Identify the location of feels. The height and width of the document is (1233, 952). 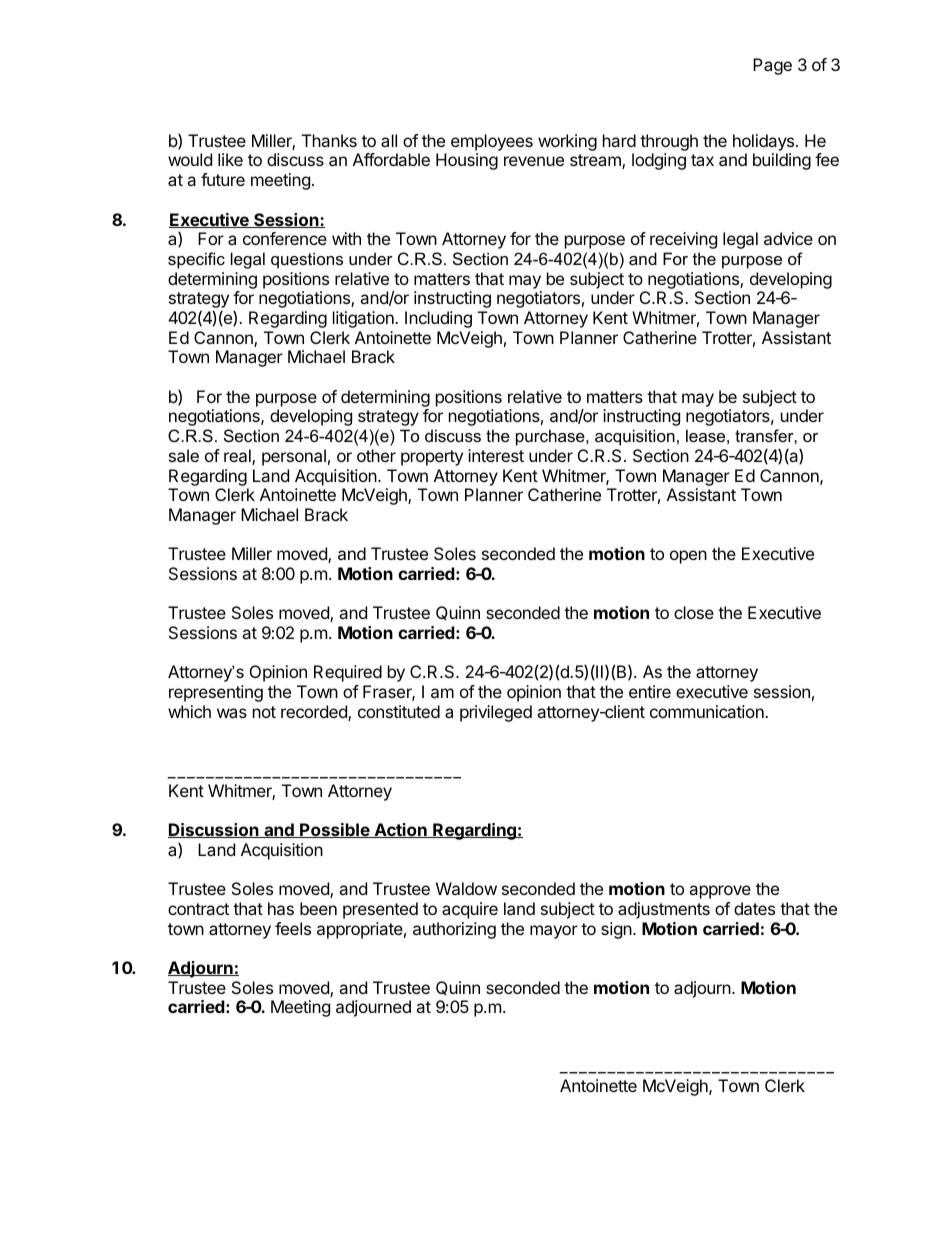
(293, 928).
